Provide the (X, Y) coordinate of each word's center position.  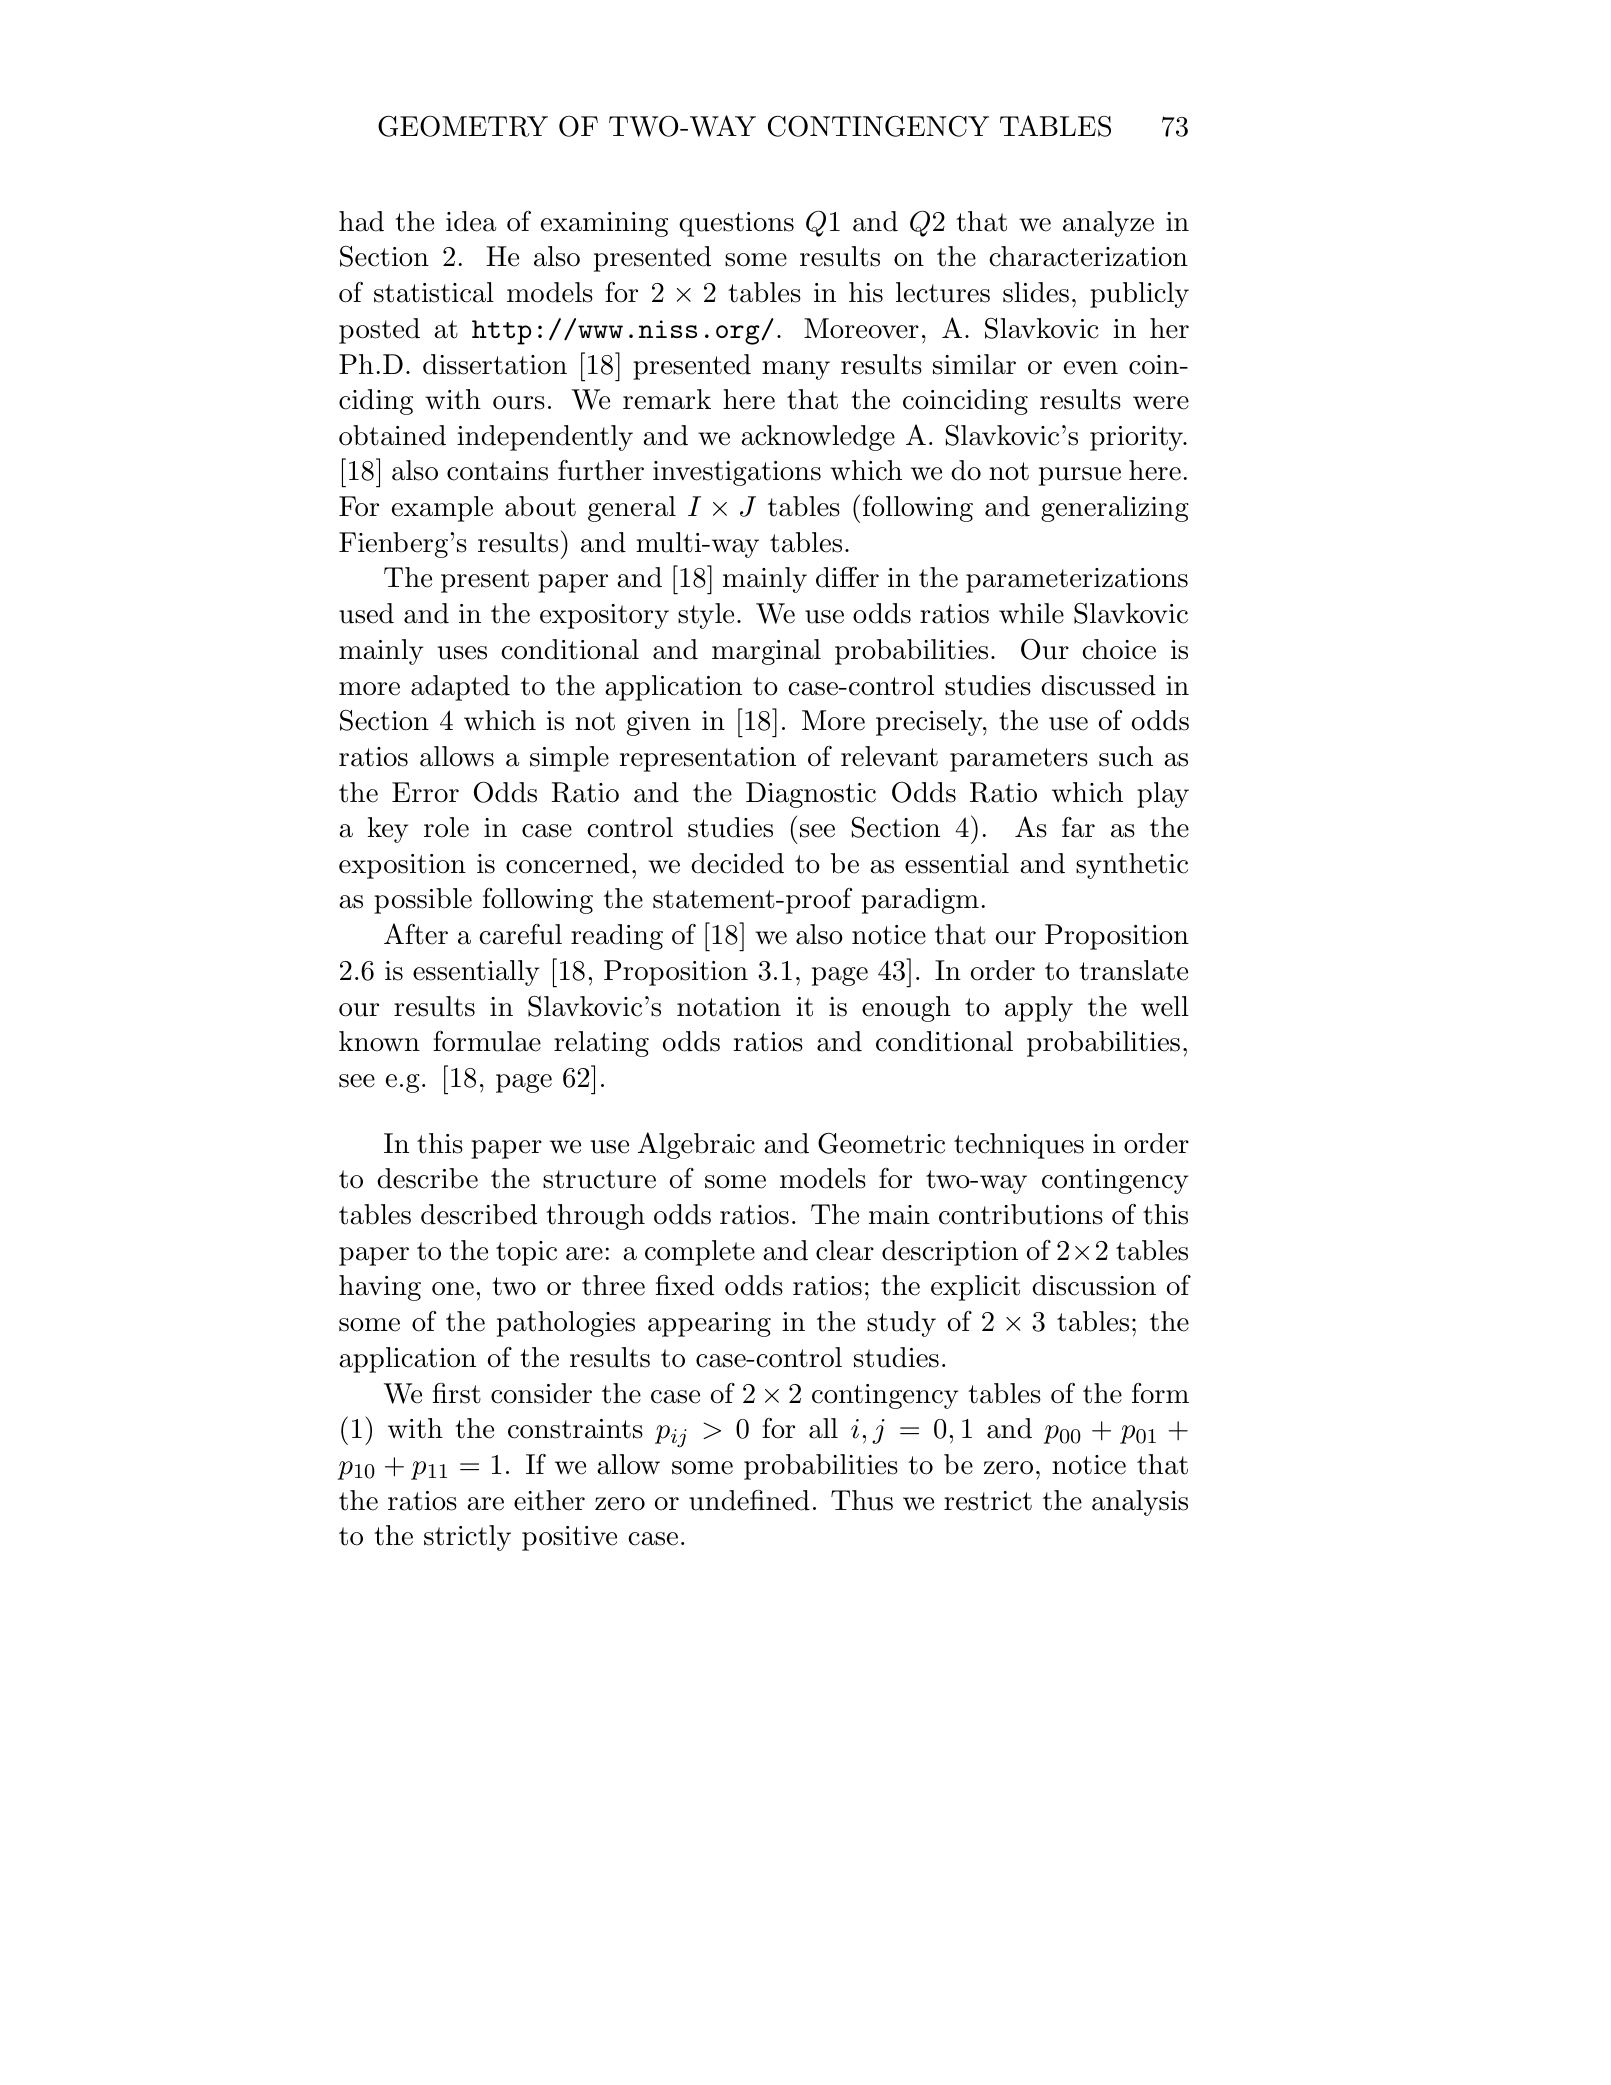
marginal (766, 652)
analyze (1108, 224)
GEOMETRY (463, 126)
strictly (467, 1538)
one (453, 1289)
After (416, 934)
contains (497, 471)
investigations (737, 473)
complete (700, 1253)
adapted (460, 688)
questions (736, 224)
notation (729, 1007)
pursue (1080, 476)
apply (1039, 1009)
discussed (1098, 685)
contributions (1021, 1214)
